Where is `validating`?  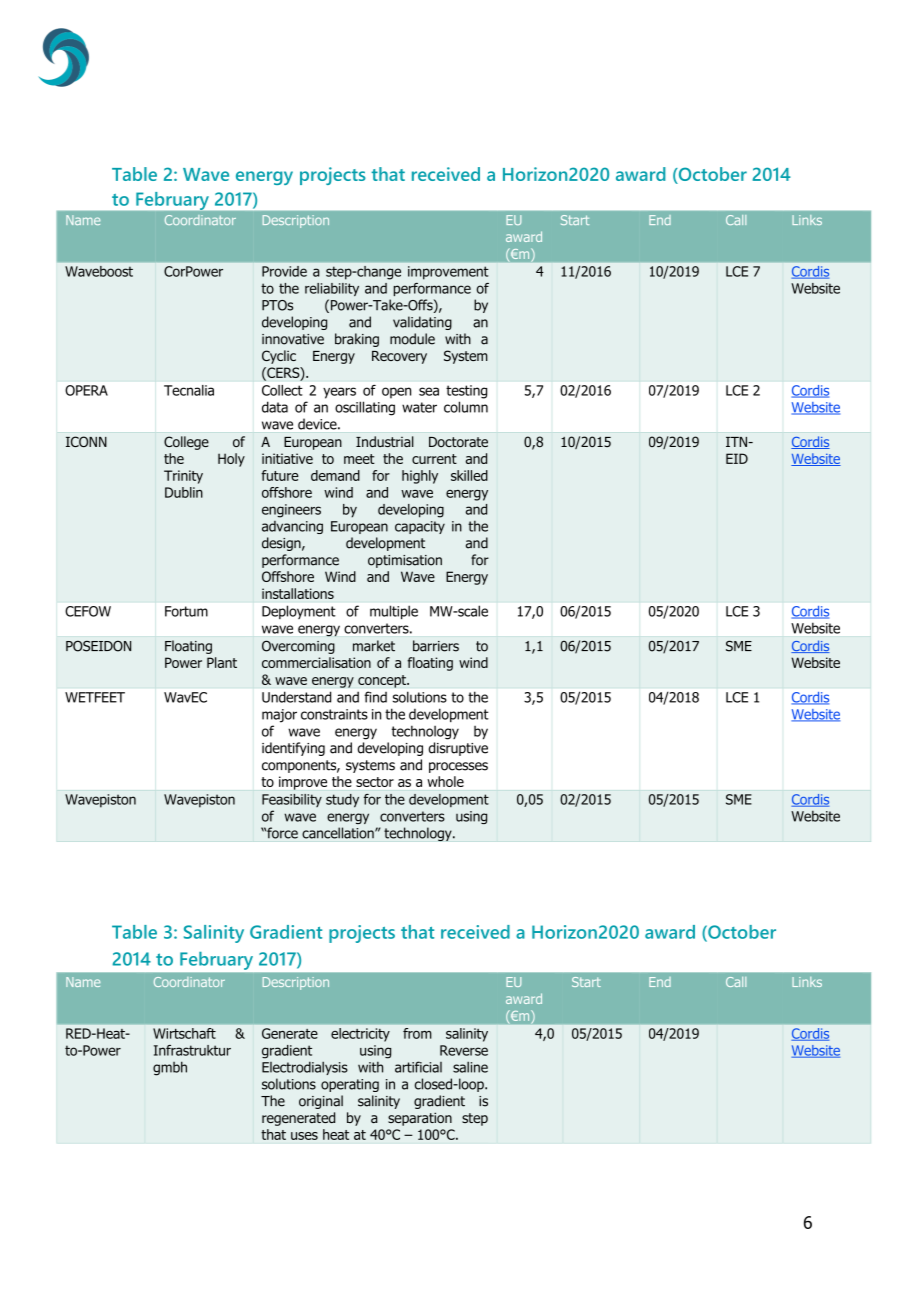 validating is located at coordinates (422, 323).
